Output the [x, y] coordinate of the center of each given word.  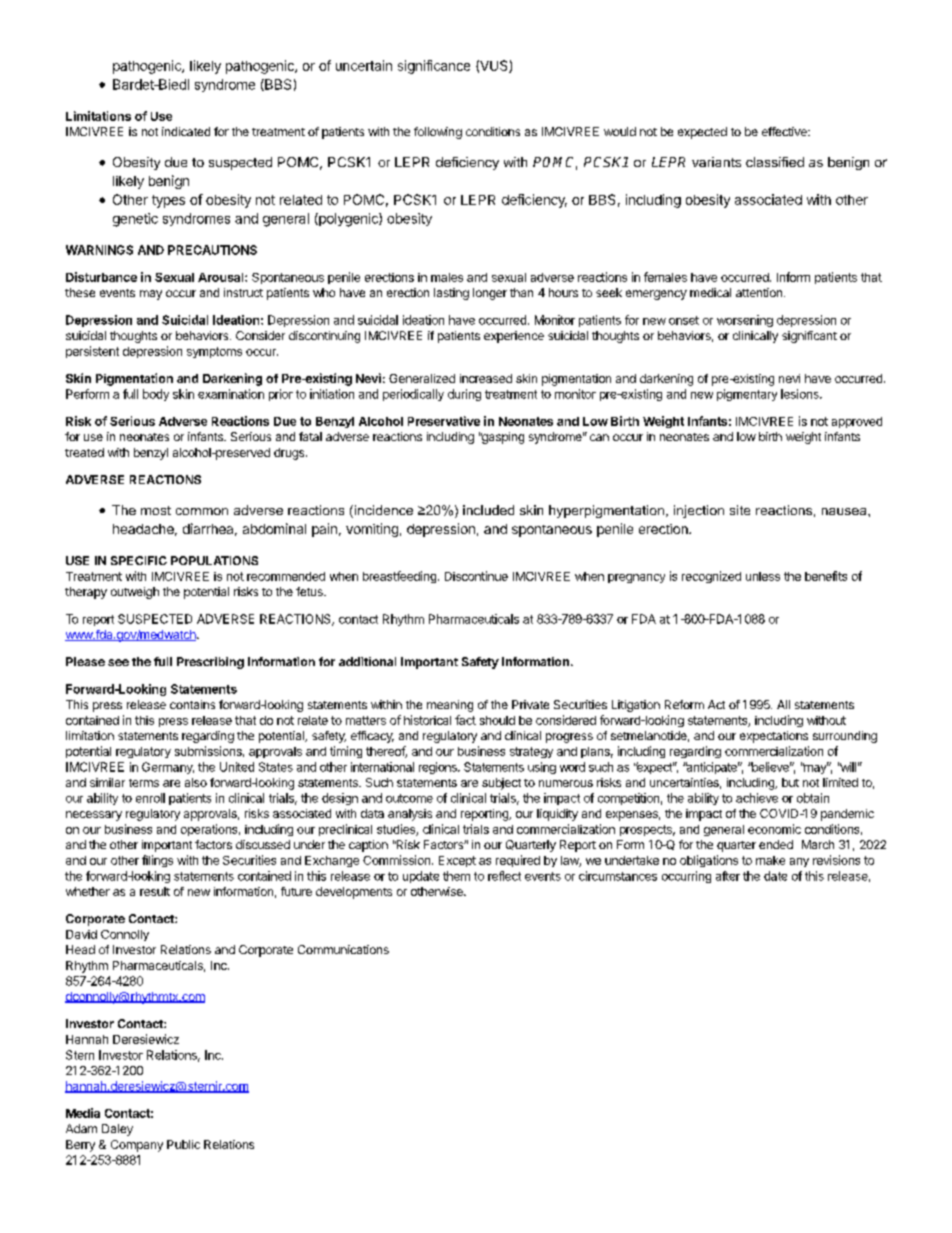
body [156, 395]
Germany [168, 768]
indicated [186, 131]
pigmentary [747, 395]
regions [439, 768]
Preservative [444, 421]
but [790, 782]
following [438, 133]
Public [183, 1144]
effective [785, 131]
